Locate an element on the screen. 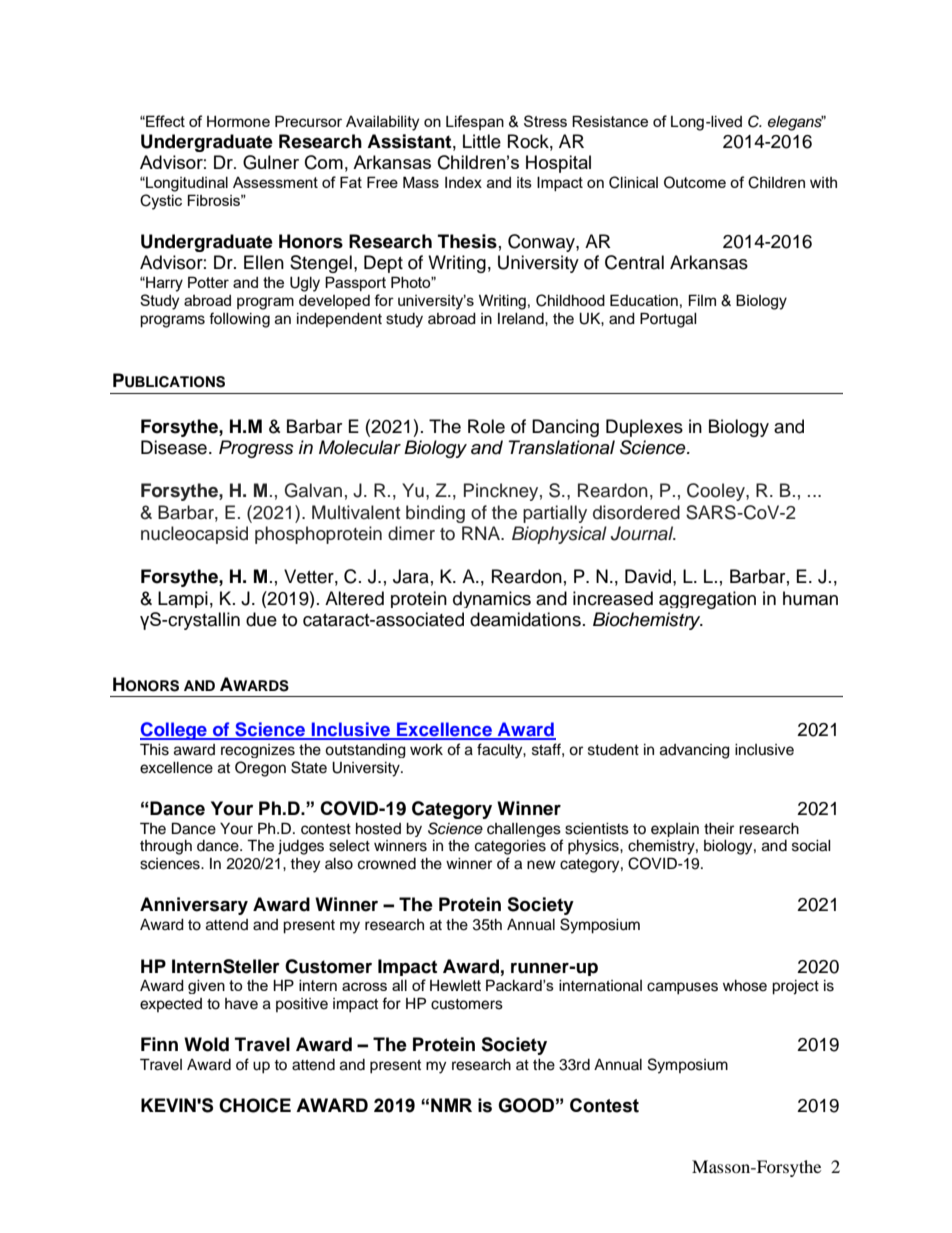  Hormone is located at coordinates (238, 121).
